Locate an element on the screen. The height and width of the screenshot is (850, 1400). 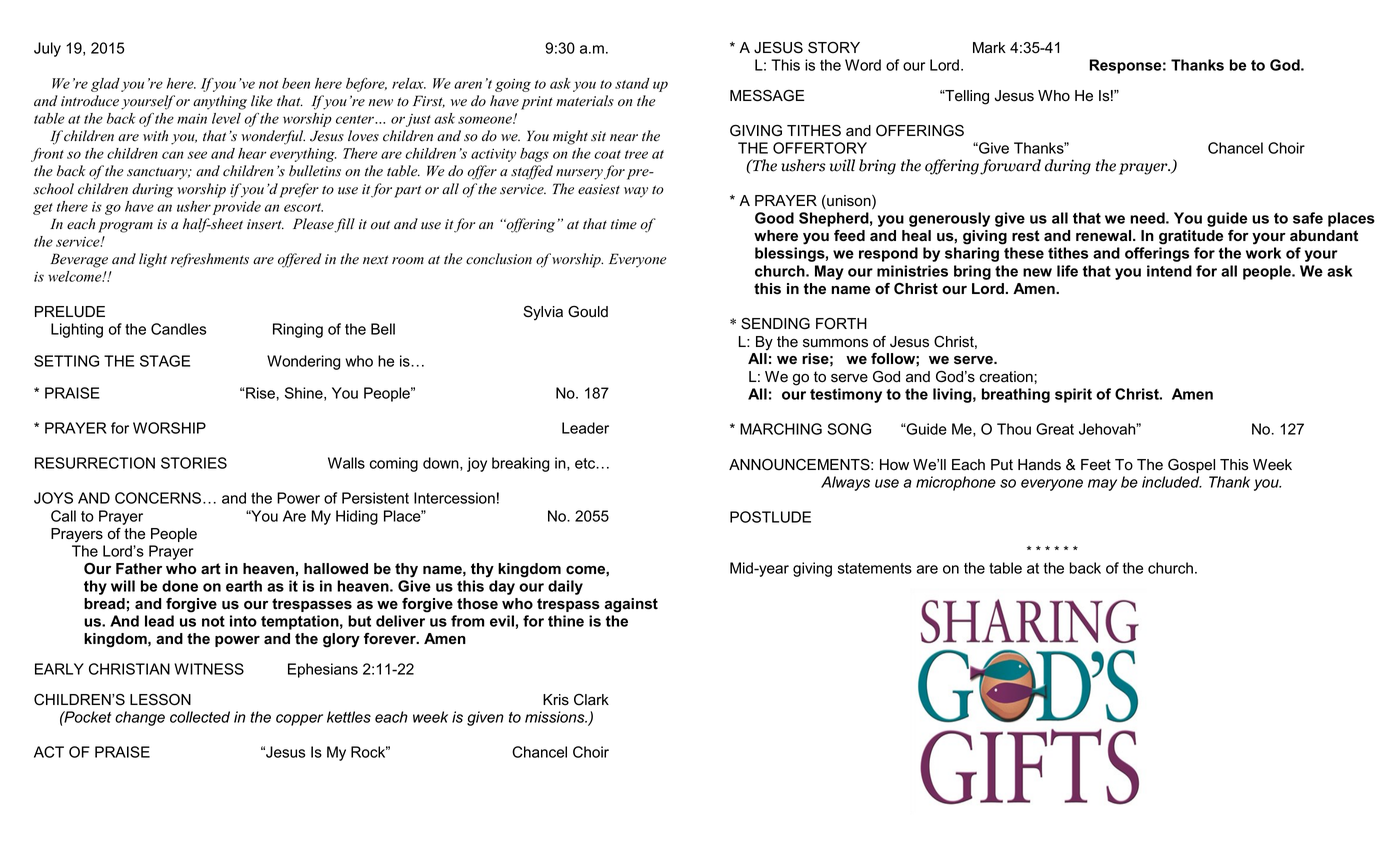
Gould is located at coordinates (588, 312).
